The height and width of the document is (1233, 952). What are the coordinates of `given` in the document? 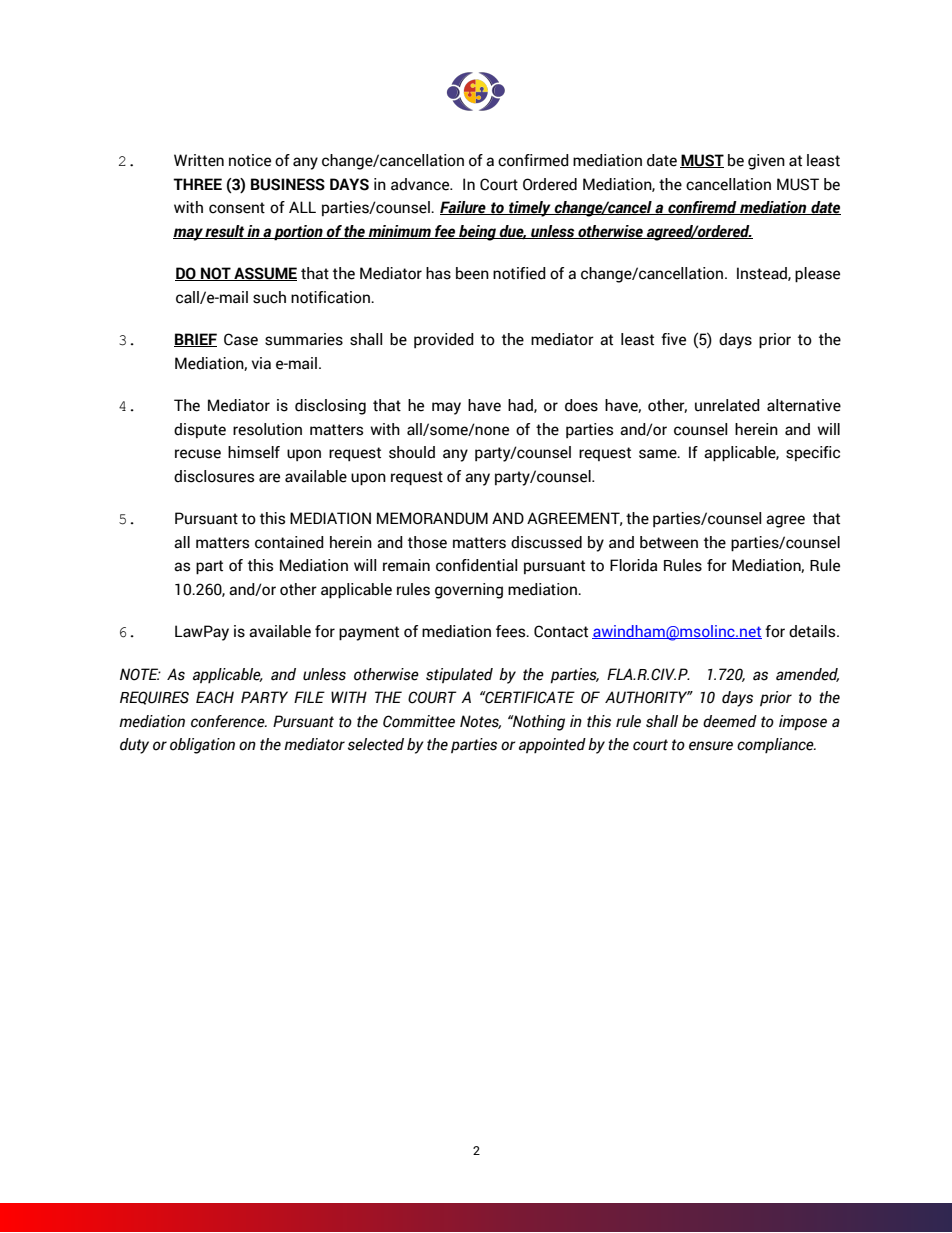 It's located at (766, 162).
